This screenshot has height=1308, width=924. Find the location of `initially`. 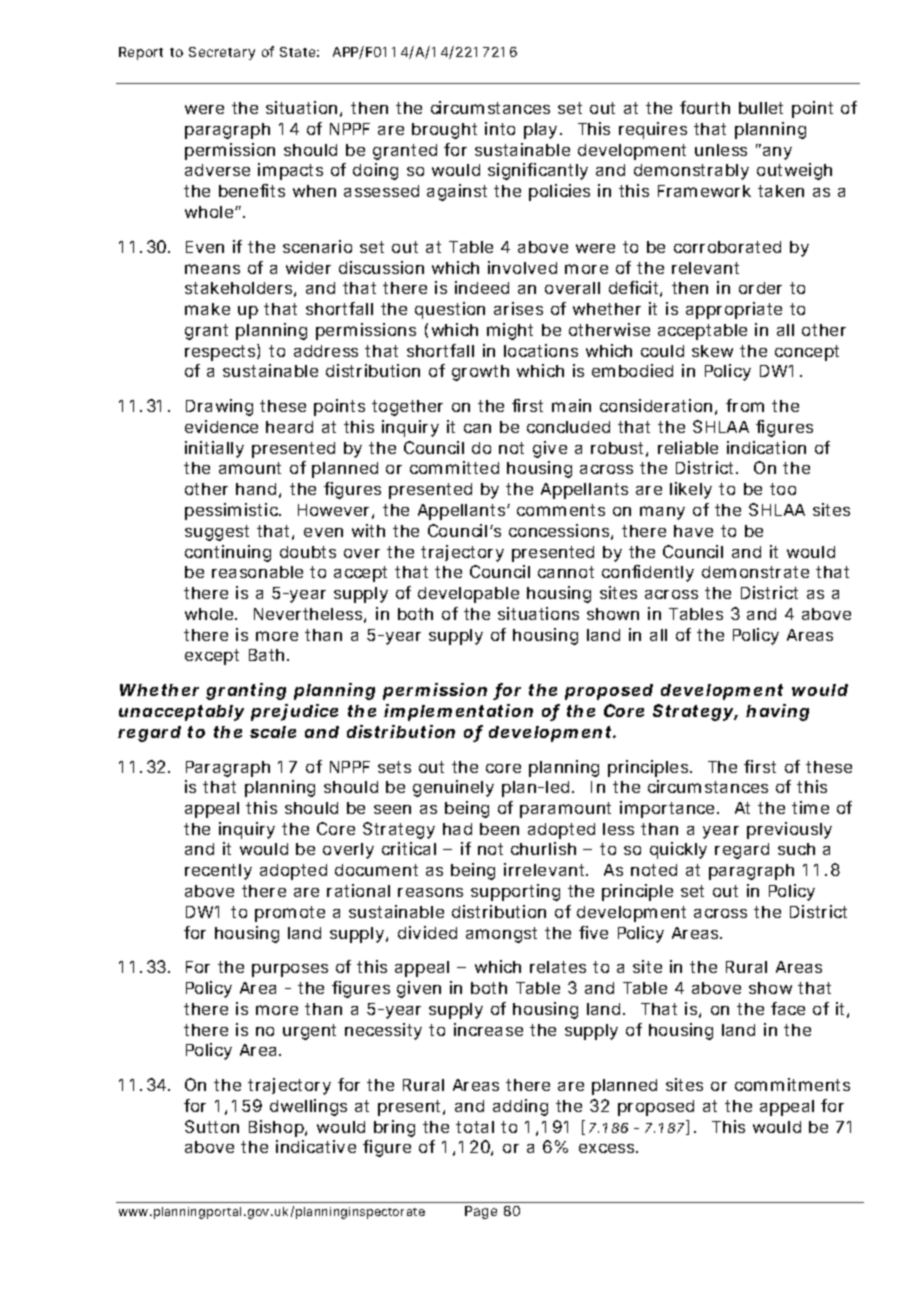

initially is located at coordinates (214, 449).
